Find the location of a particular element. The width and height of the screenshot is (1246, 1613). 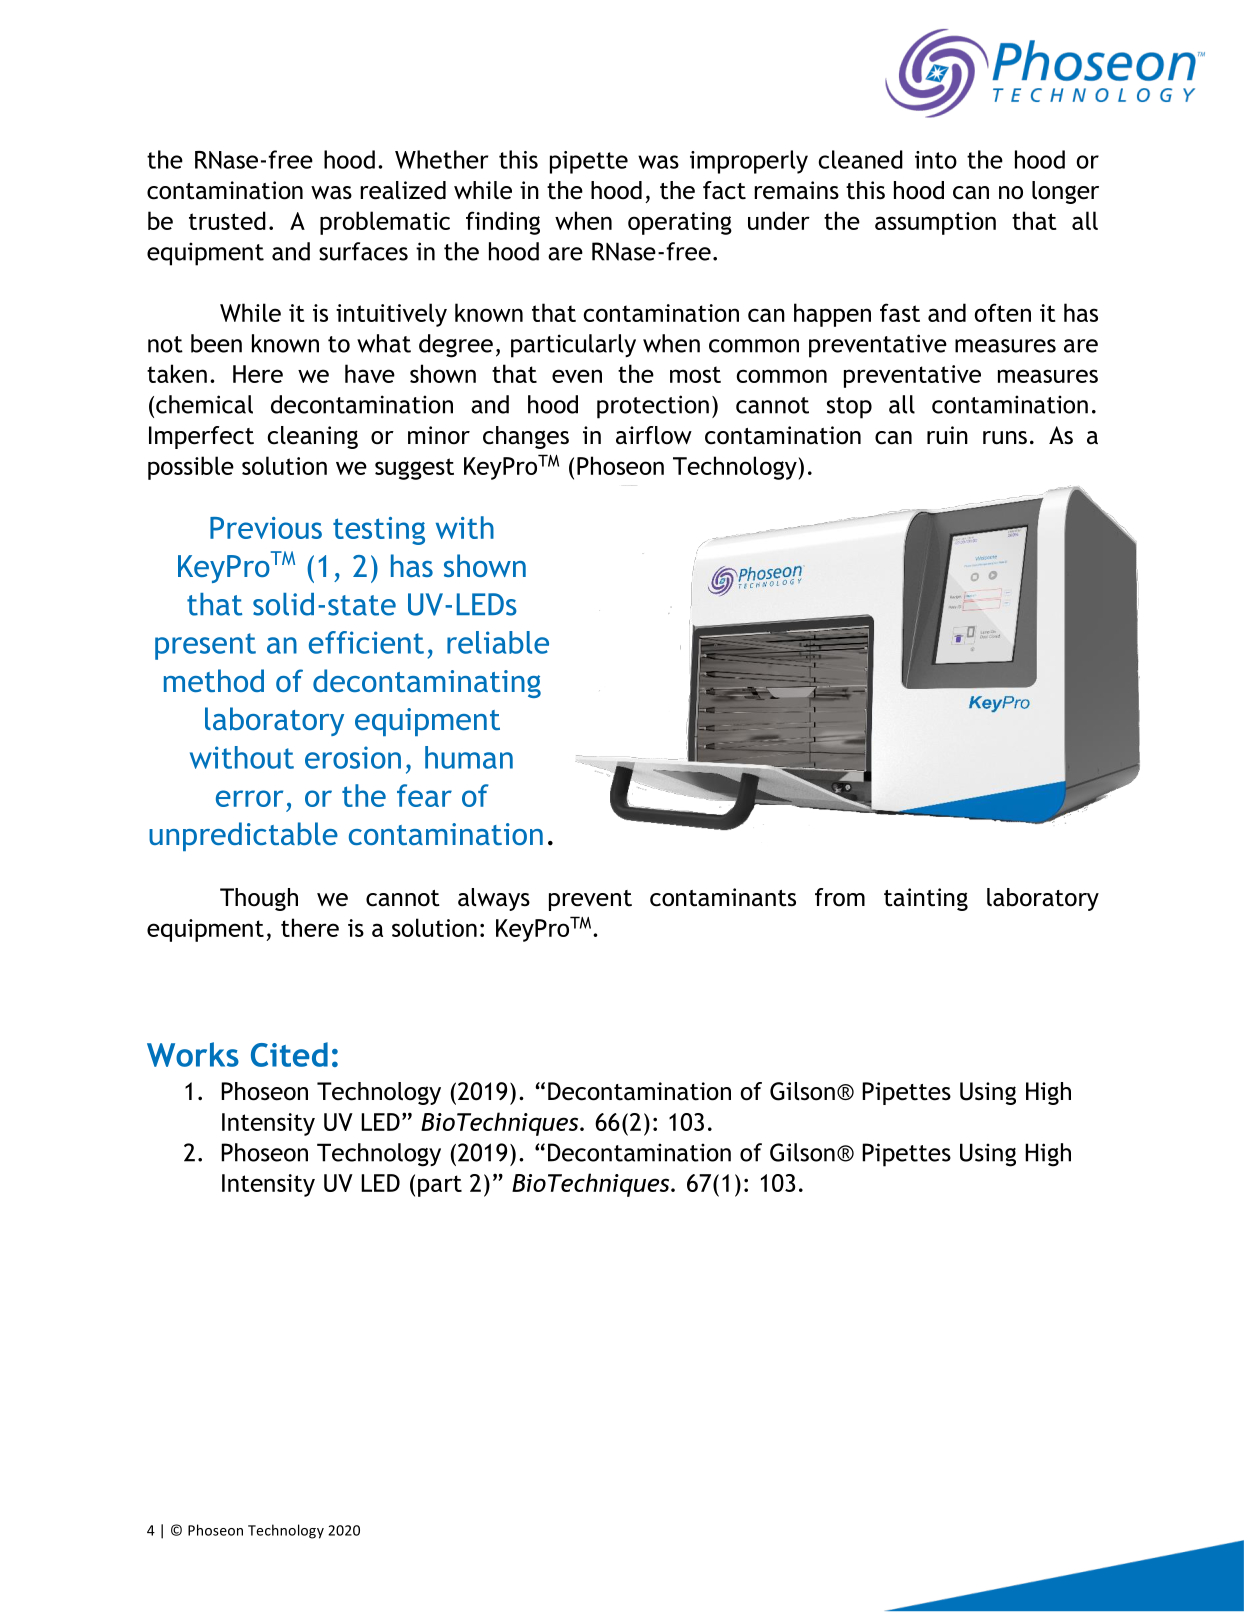

from is located at coordinates (840, 897).
